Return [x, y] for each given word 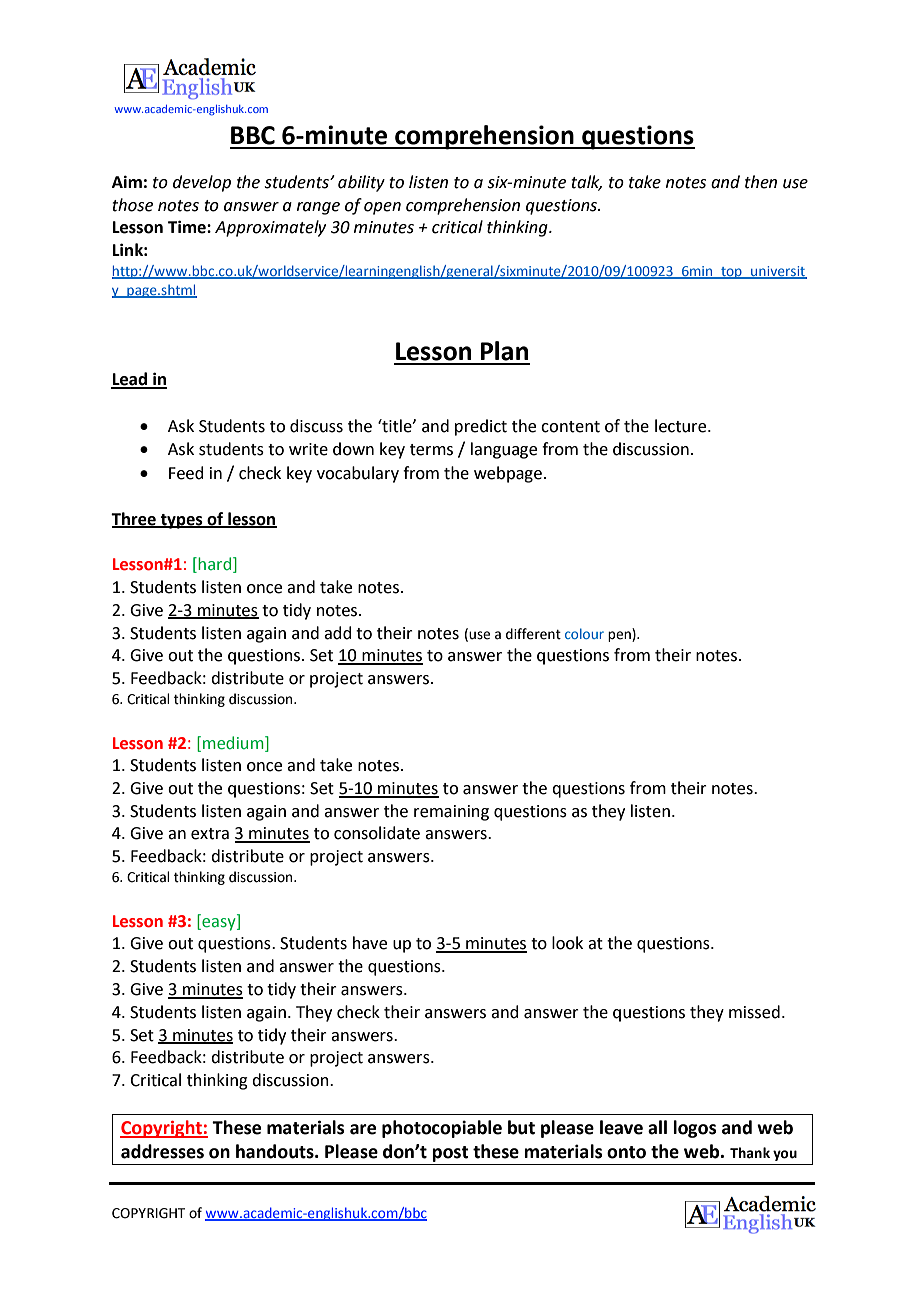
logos [695, 1129]
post [450, 1154]
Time [188, 227]
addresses [162, 1151]
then [761, 182]
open [382, 208]
